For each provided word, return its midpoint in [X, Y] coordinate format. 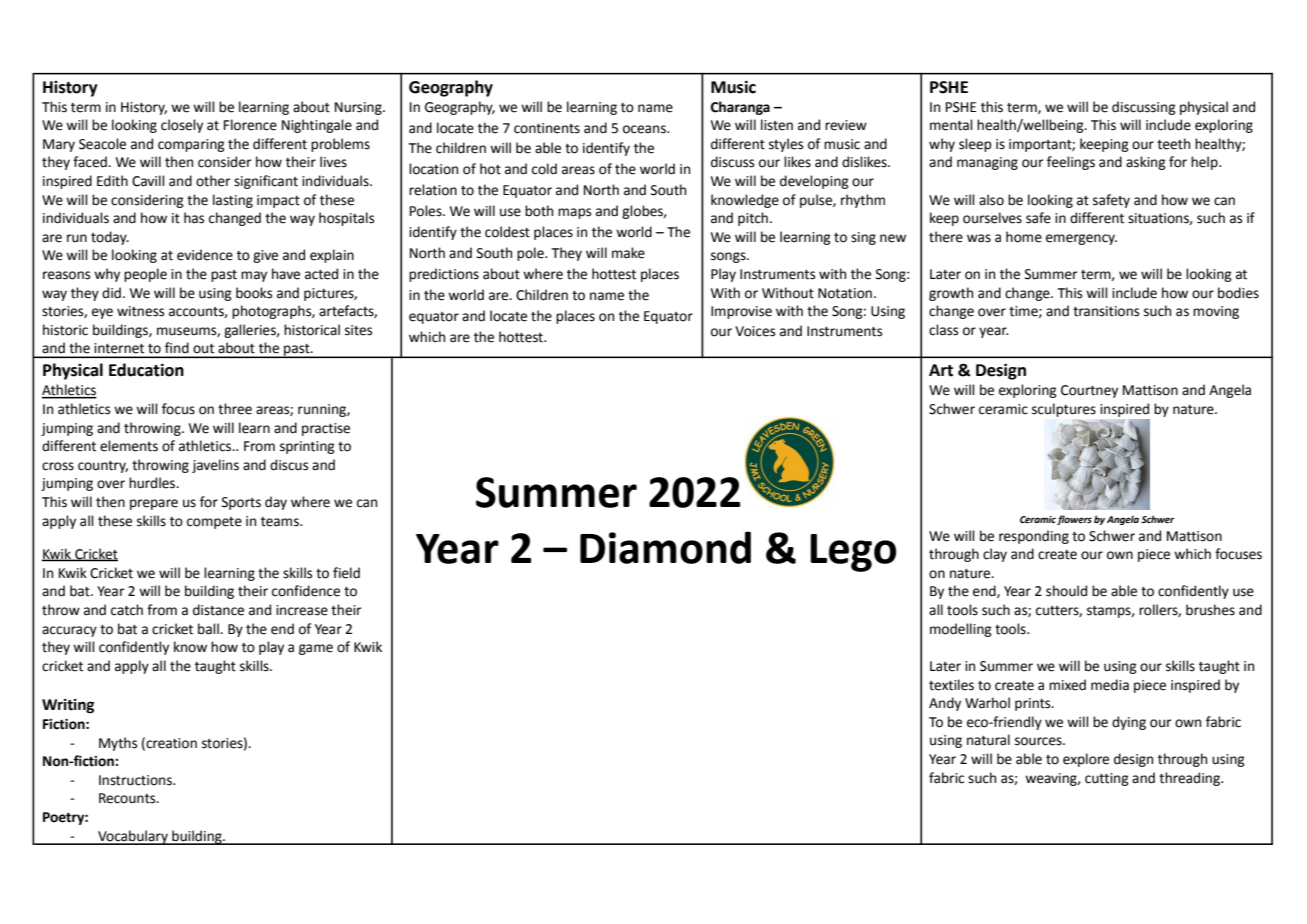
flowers [1074, 520]
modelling [961, 630]
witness [140, 311]
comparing [191, 145]
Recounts [128, 798]
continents [547, 128]
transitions [1106, 311]
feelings [1071, 163]
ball [209, 629]
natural [988, 740]
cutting [1107, 779]
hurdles [153, 483]
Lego [853, 553]
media [1110, 685]
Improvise [741, 312]
